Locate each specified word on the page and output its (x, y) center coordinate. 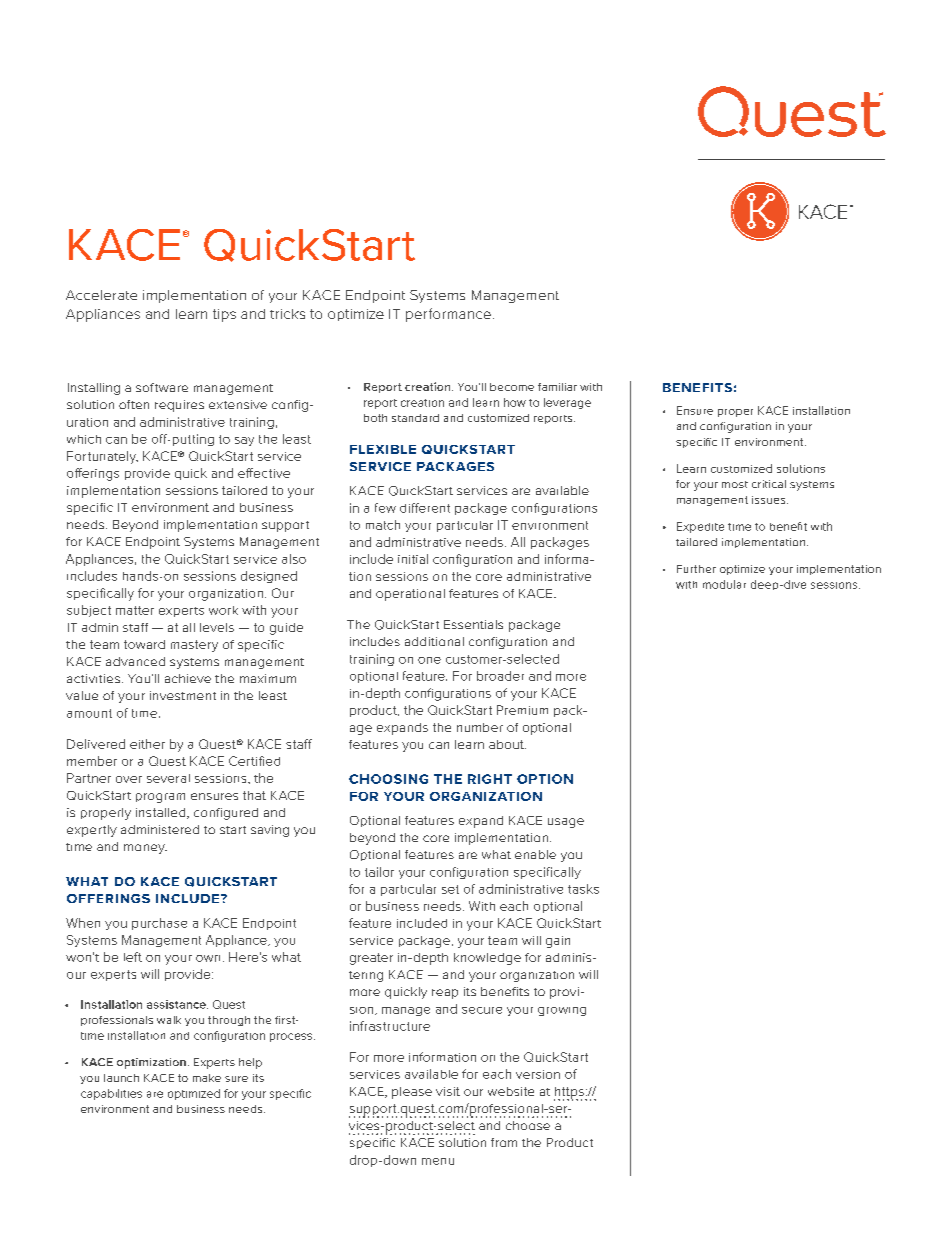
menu (438, 1161)
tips (224, 315)
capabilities (111, 1094)
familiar (557, 387)
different (425, 508)
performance (448, 315)
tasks (583, 889)
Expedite (700, 527)
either (147, 744)
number (480, 727)
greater (371, 959)
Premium (522, 710)
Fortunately (102, 457)
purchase (159, 924)
